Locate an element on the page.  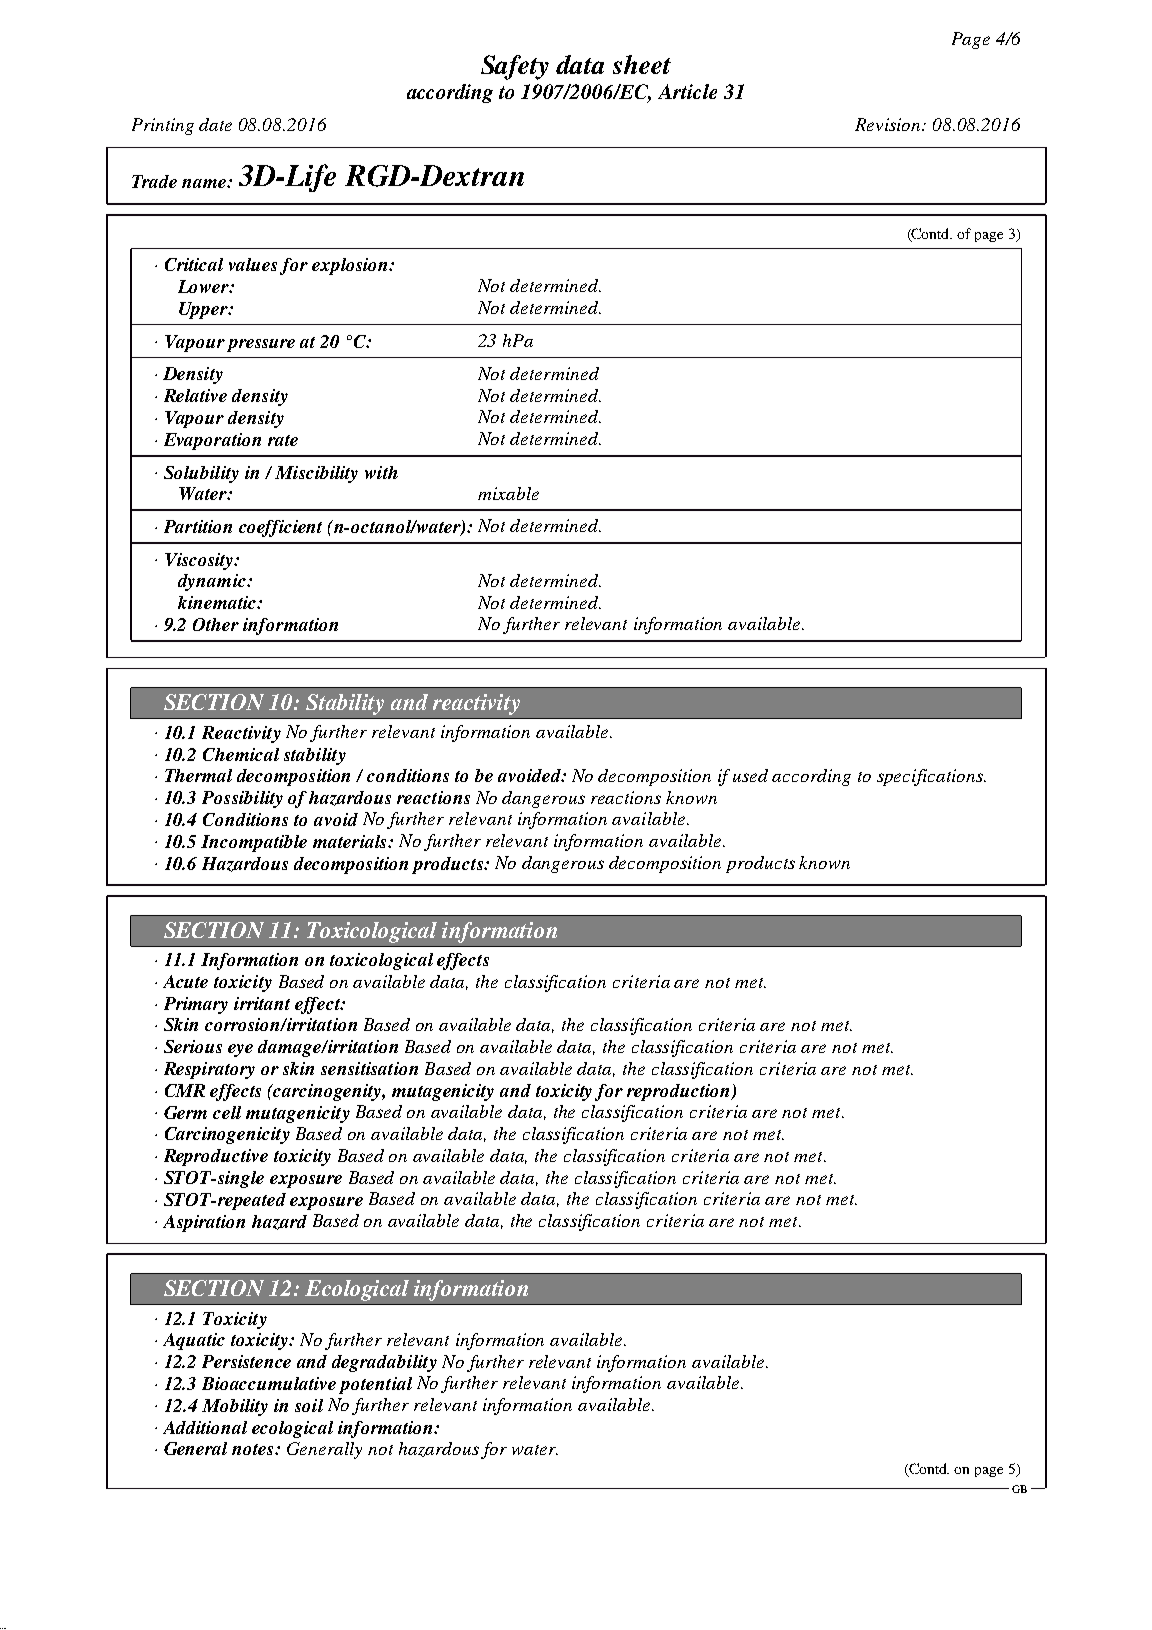
date is located at coordinates (215, 124).
